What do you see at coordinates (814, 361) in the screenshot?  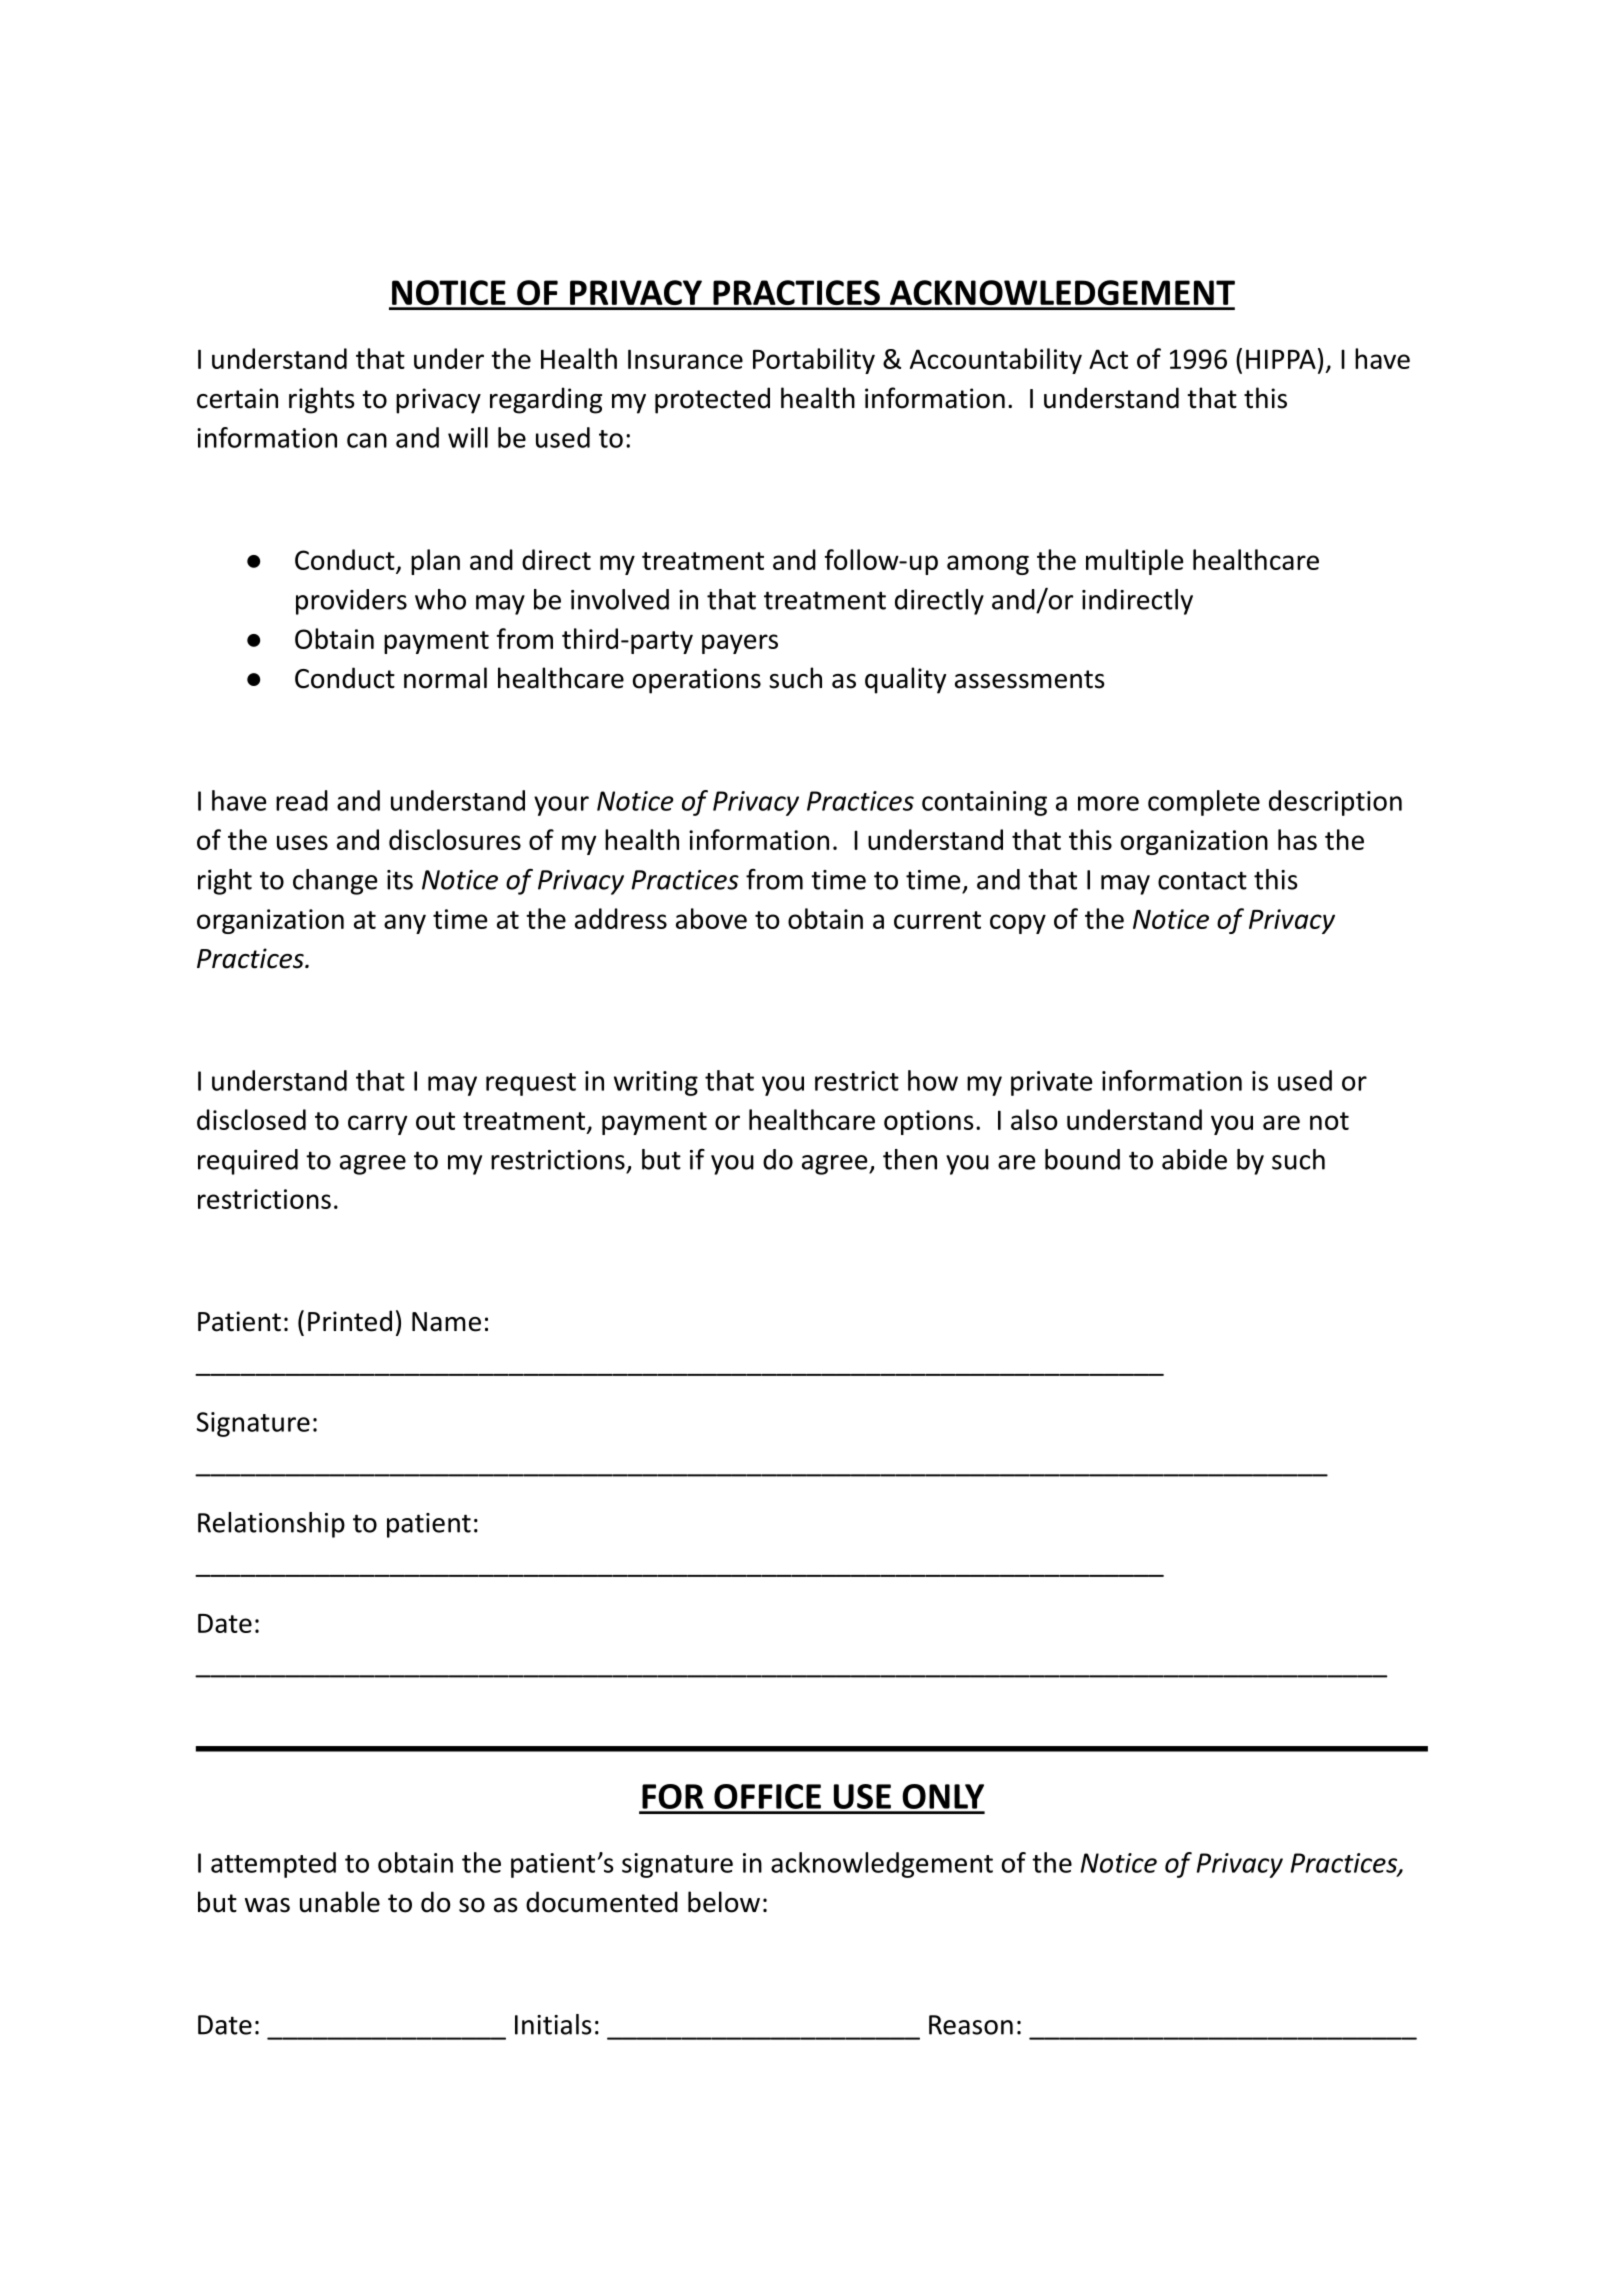 I see `Portability` at bounding box center [814, 361].
